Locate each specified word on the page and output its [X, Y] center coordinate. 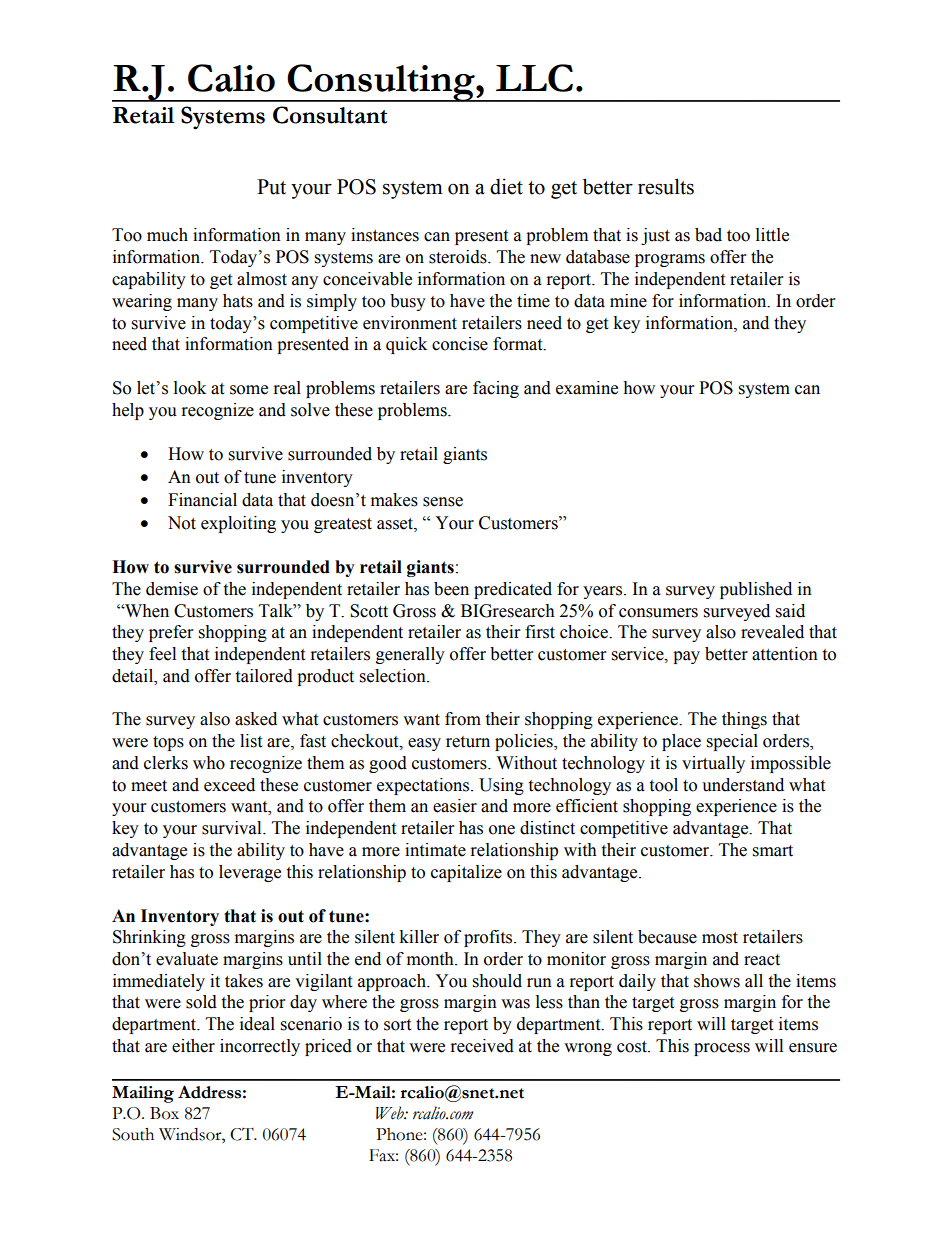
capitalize [466, 873]
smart [773, 851]
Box [164, 1113]
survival [233, 828]
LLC [534, 78]
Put [271, 187]
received [482, 1046]
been [451, 589]
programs [670, 260]
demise [172, 589]
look [190, 388]
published [756, 590]
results [666, 186]
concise [460, 344]
